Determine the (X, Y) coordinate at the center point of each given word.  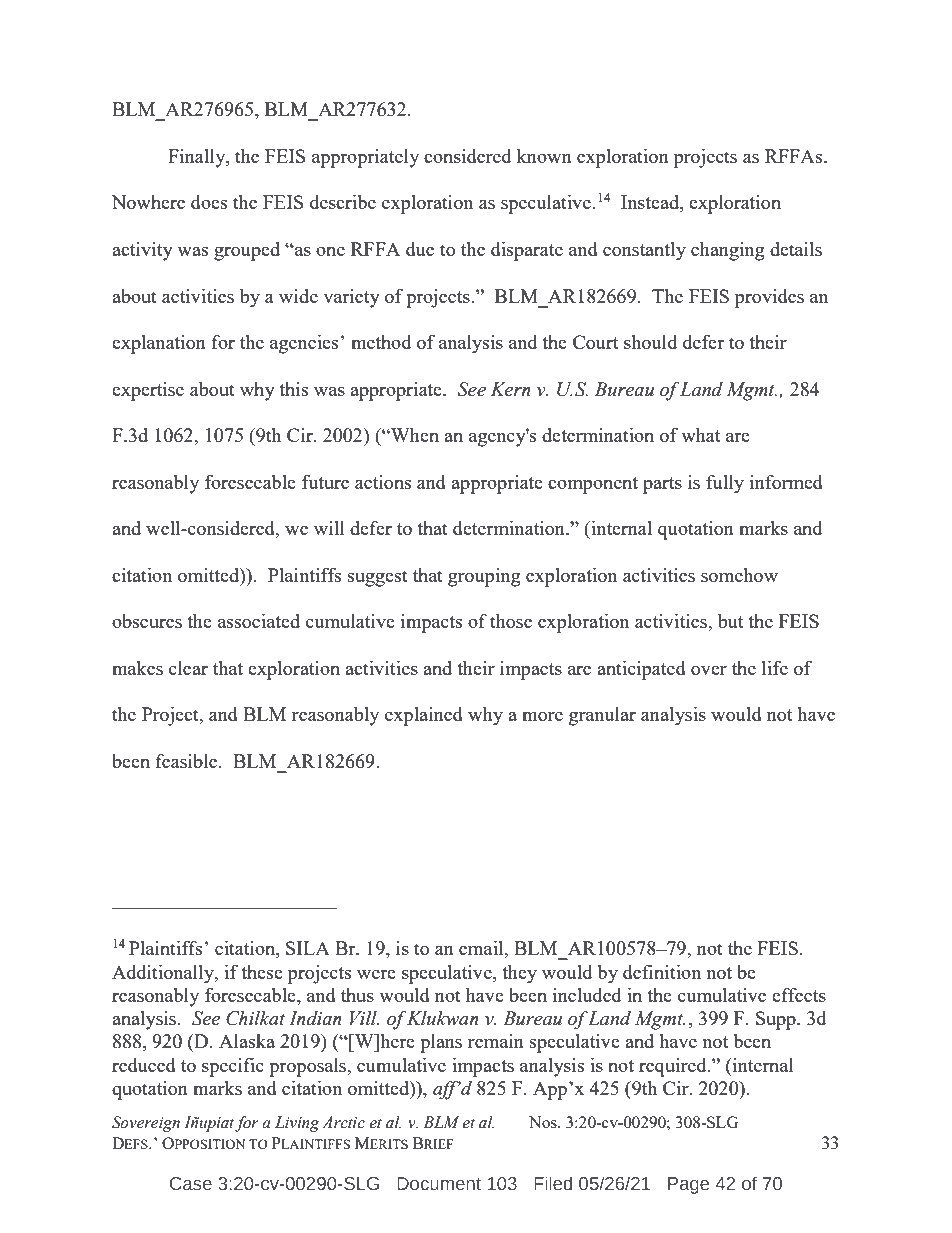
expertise (148, 391)
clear (188, 668)
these (262, 972)
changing (728, 251)
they (519, 974)
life (775, 668)
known (544, 156)
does (209, 202)
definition (662, 972)
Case (191, 1184)
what (700, 435)
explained (424, 716)
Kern (511, 389)
